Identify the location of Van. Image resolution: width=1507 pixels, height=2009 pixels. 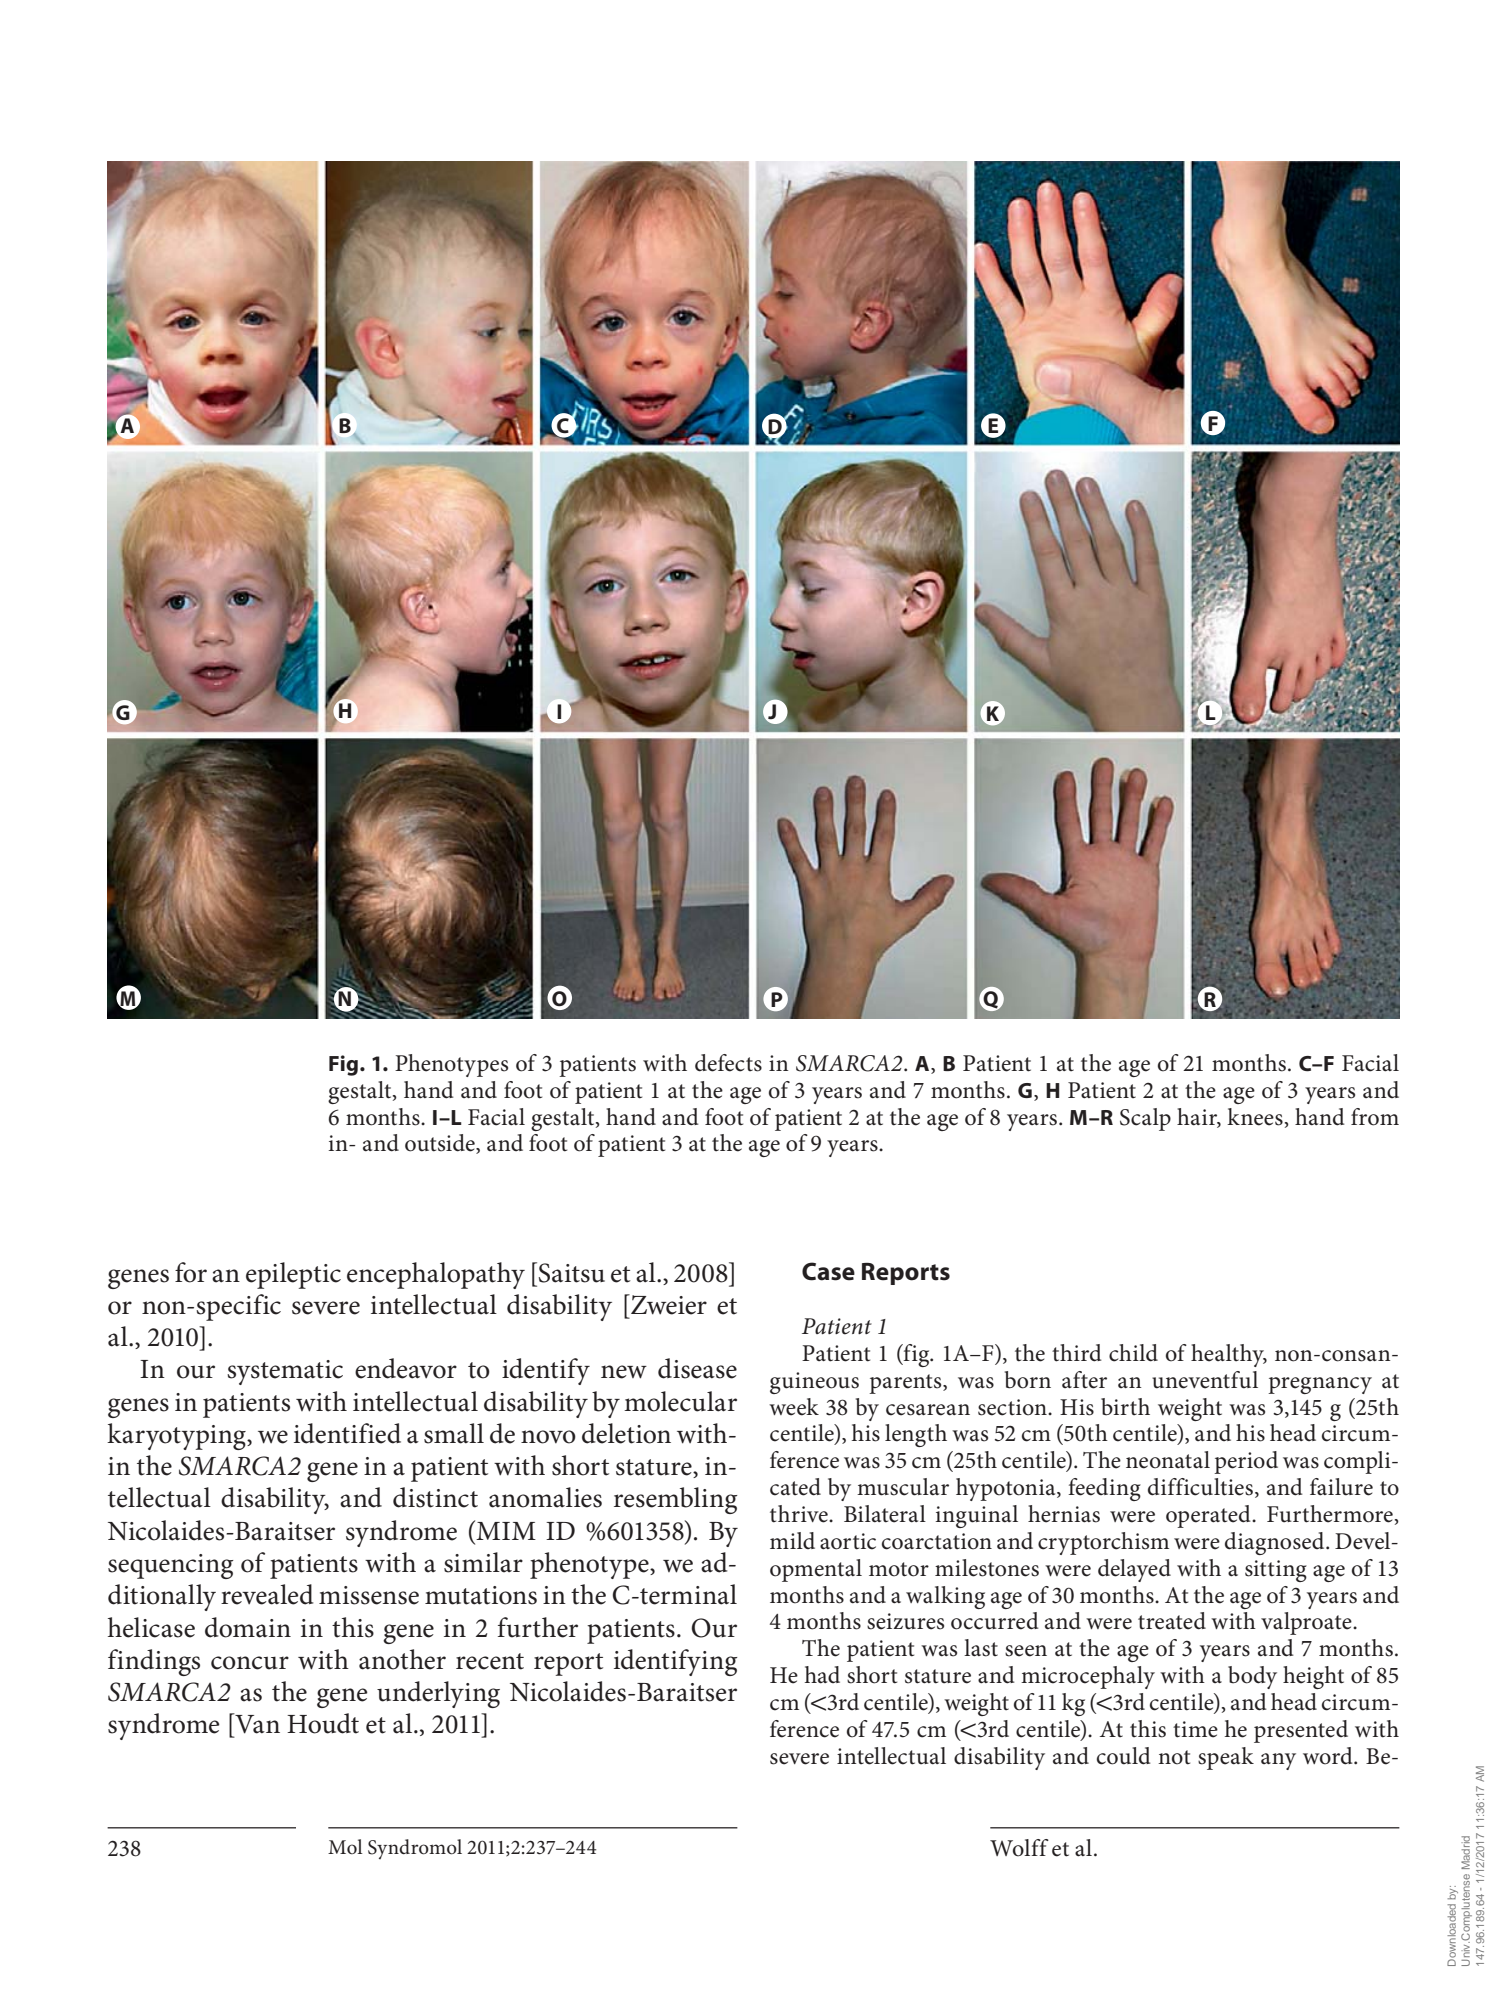
(256, 1723).
